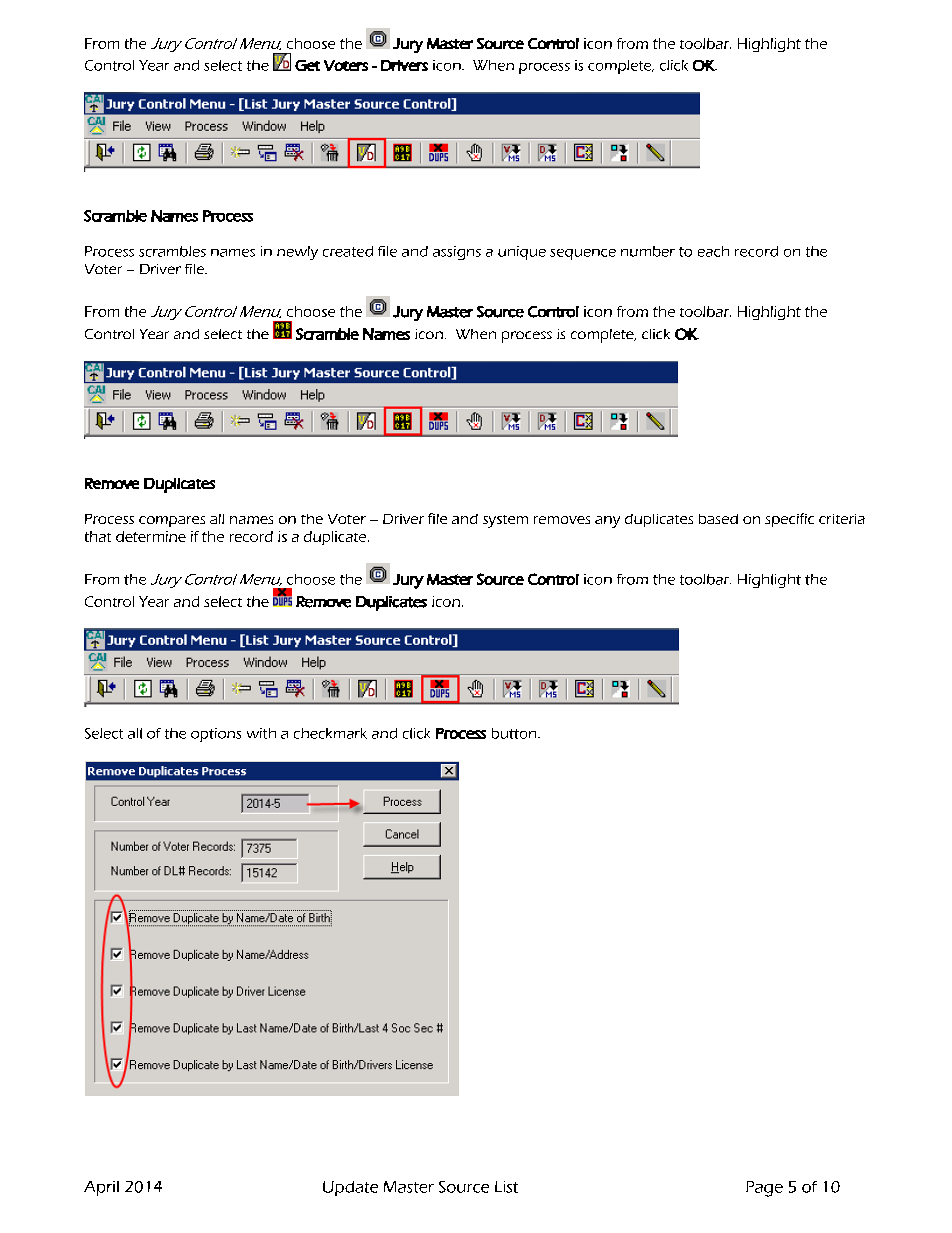 Image resolution: width=952 pixels, height=1233 pixels. Describe the element at coordinates (101, 1188) in the screenshot. I see `April` at that location.
